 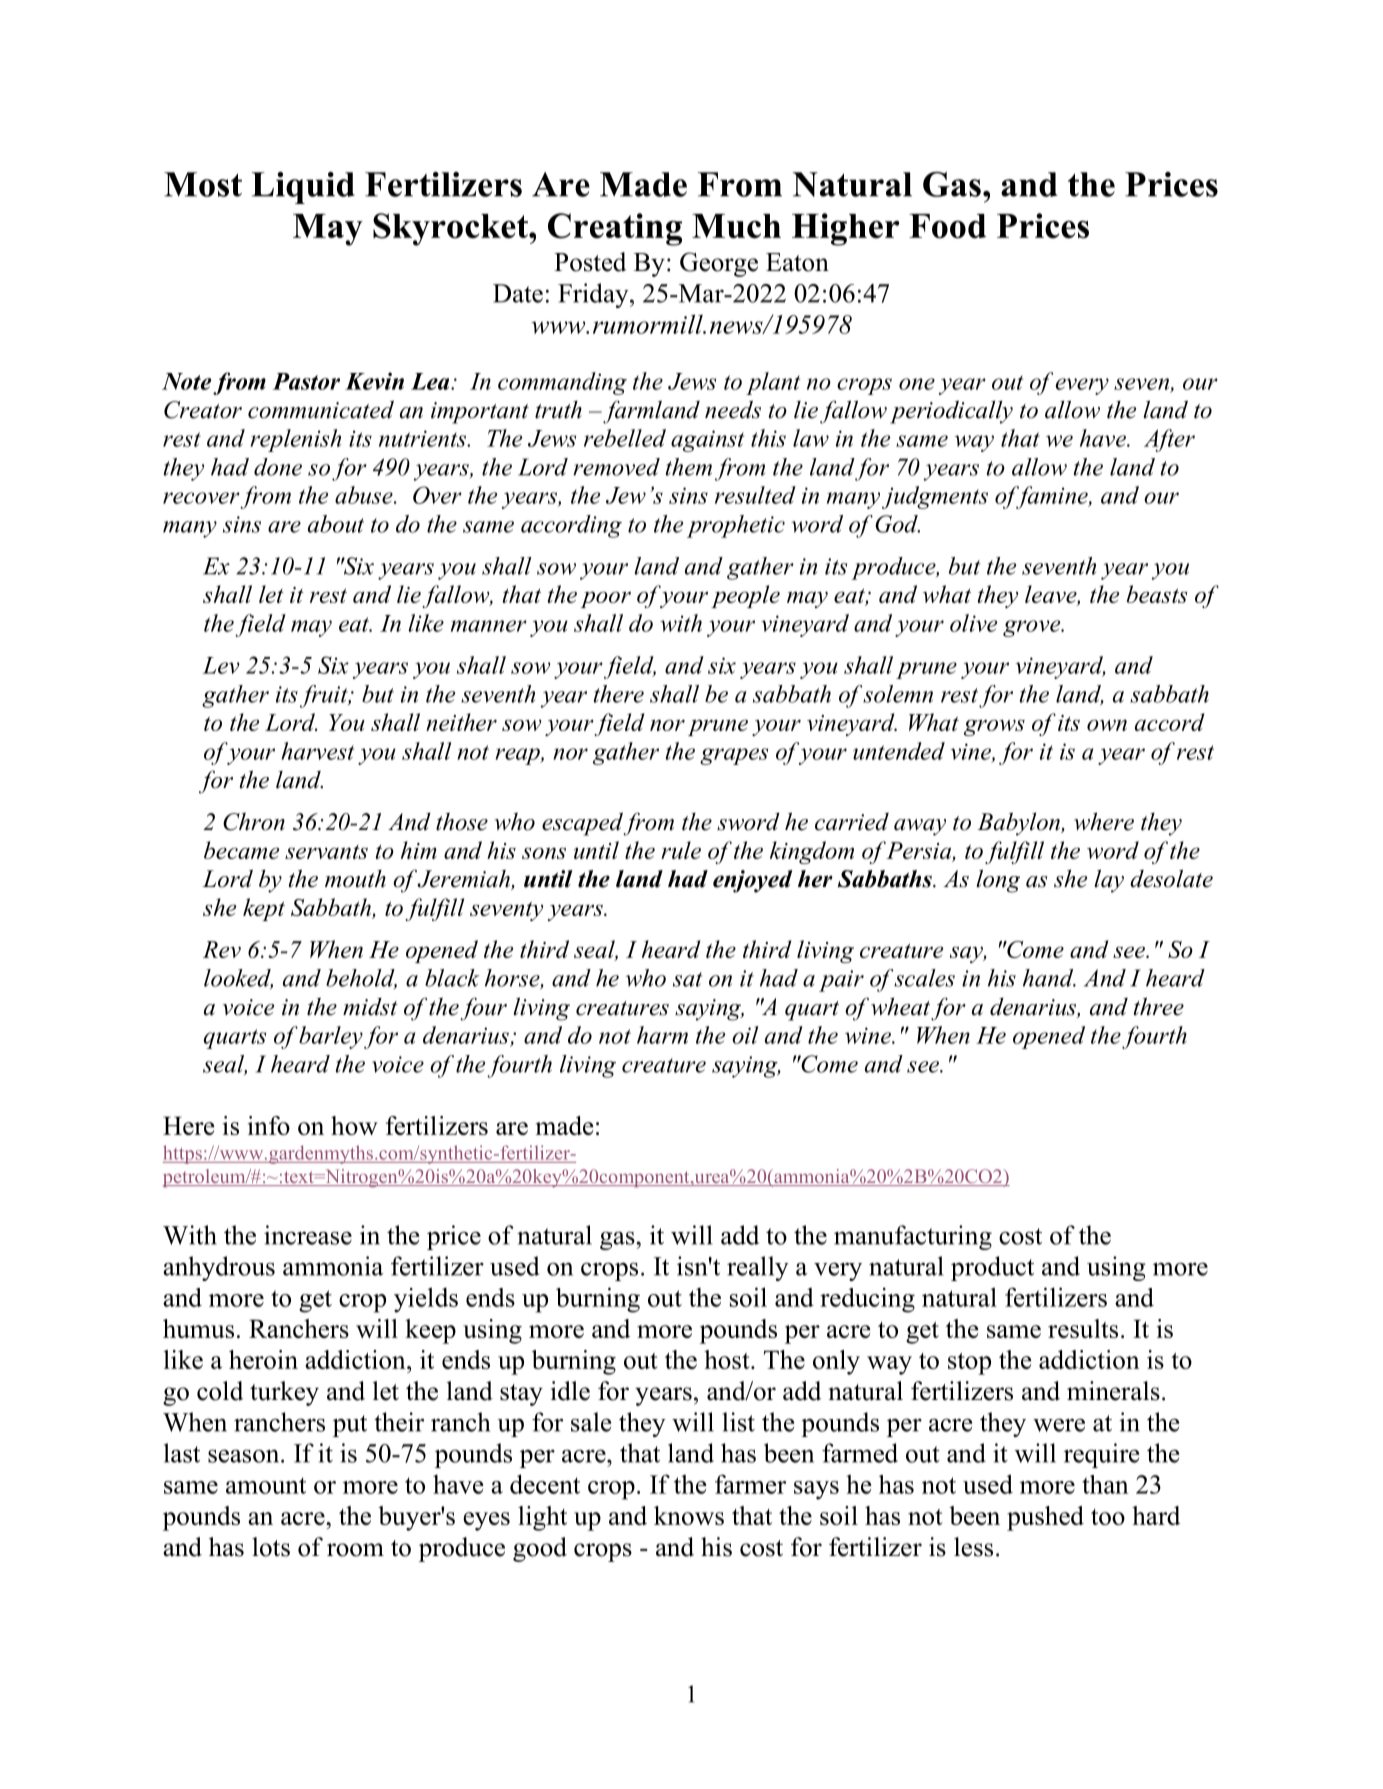 I want to click on knows, so click(x=689, y=1515).
